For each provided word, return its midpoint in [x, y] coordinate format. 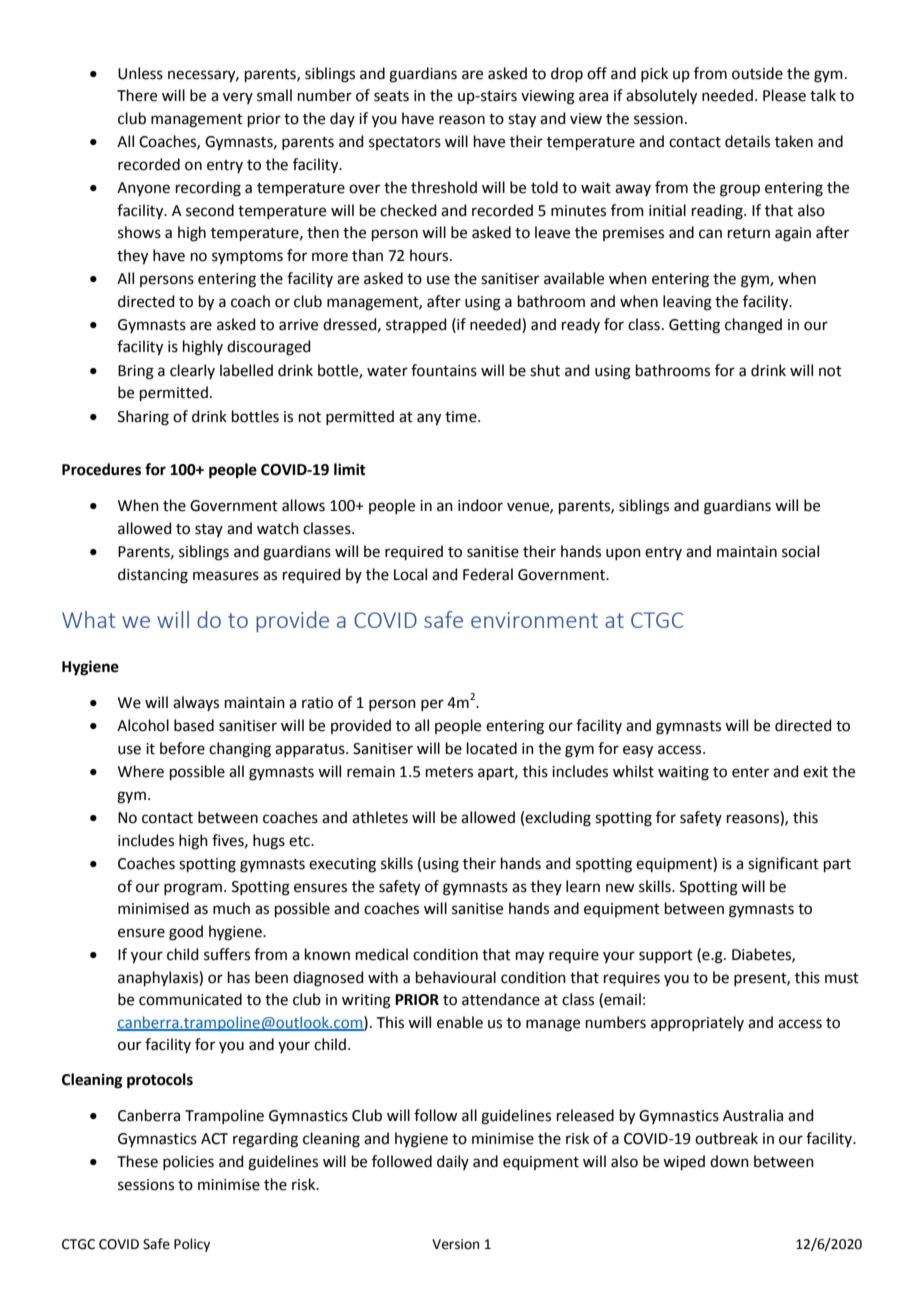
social [800, 551]
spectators [405, 143]
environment [534, 620]
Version [455, 1244]
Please [784, 95]
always [196, 703]
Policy [192, 1245]
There [137, 95]
